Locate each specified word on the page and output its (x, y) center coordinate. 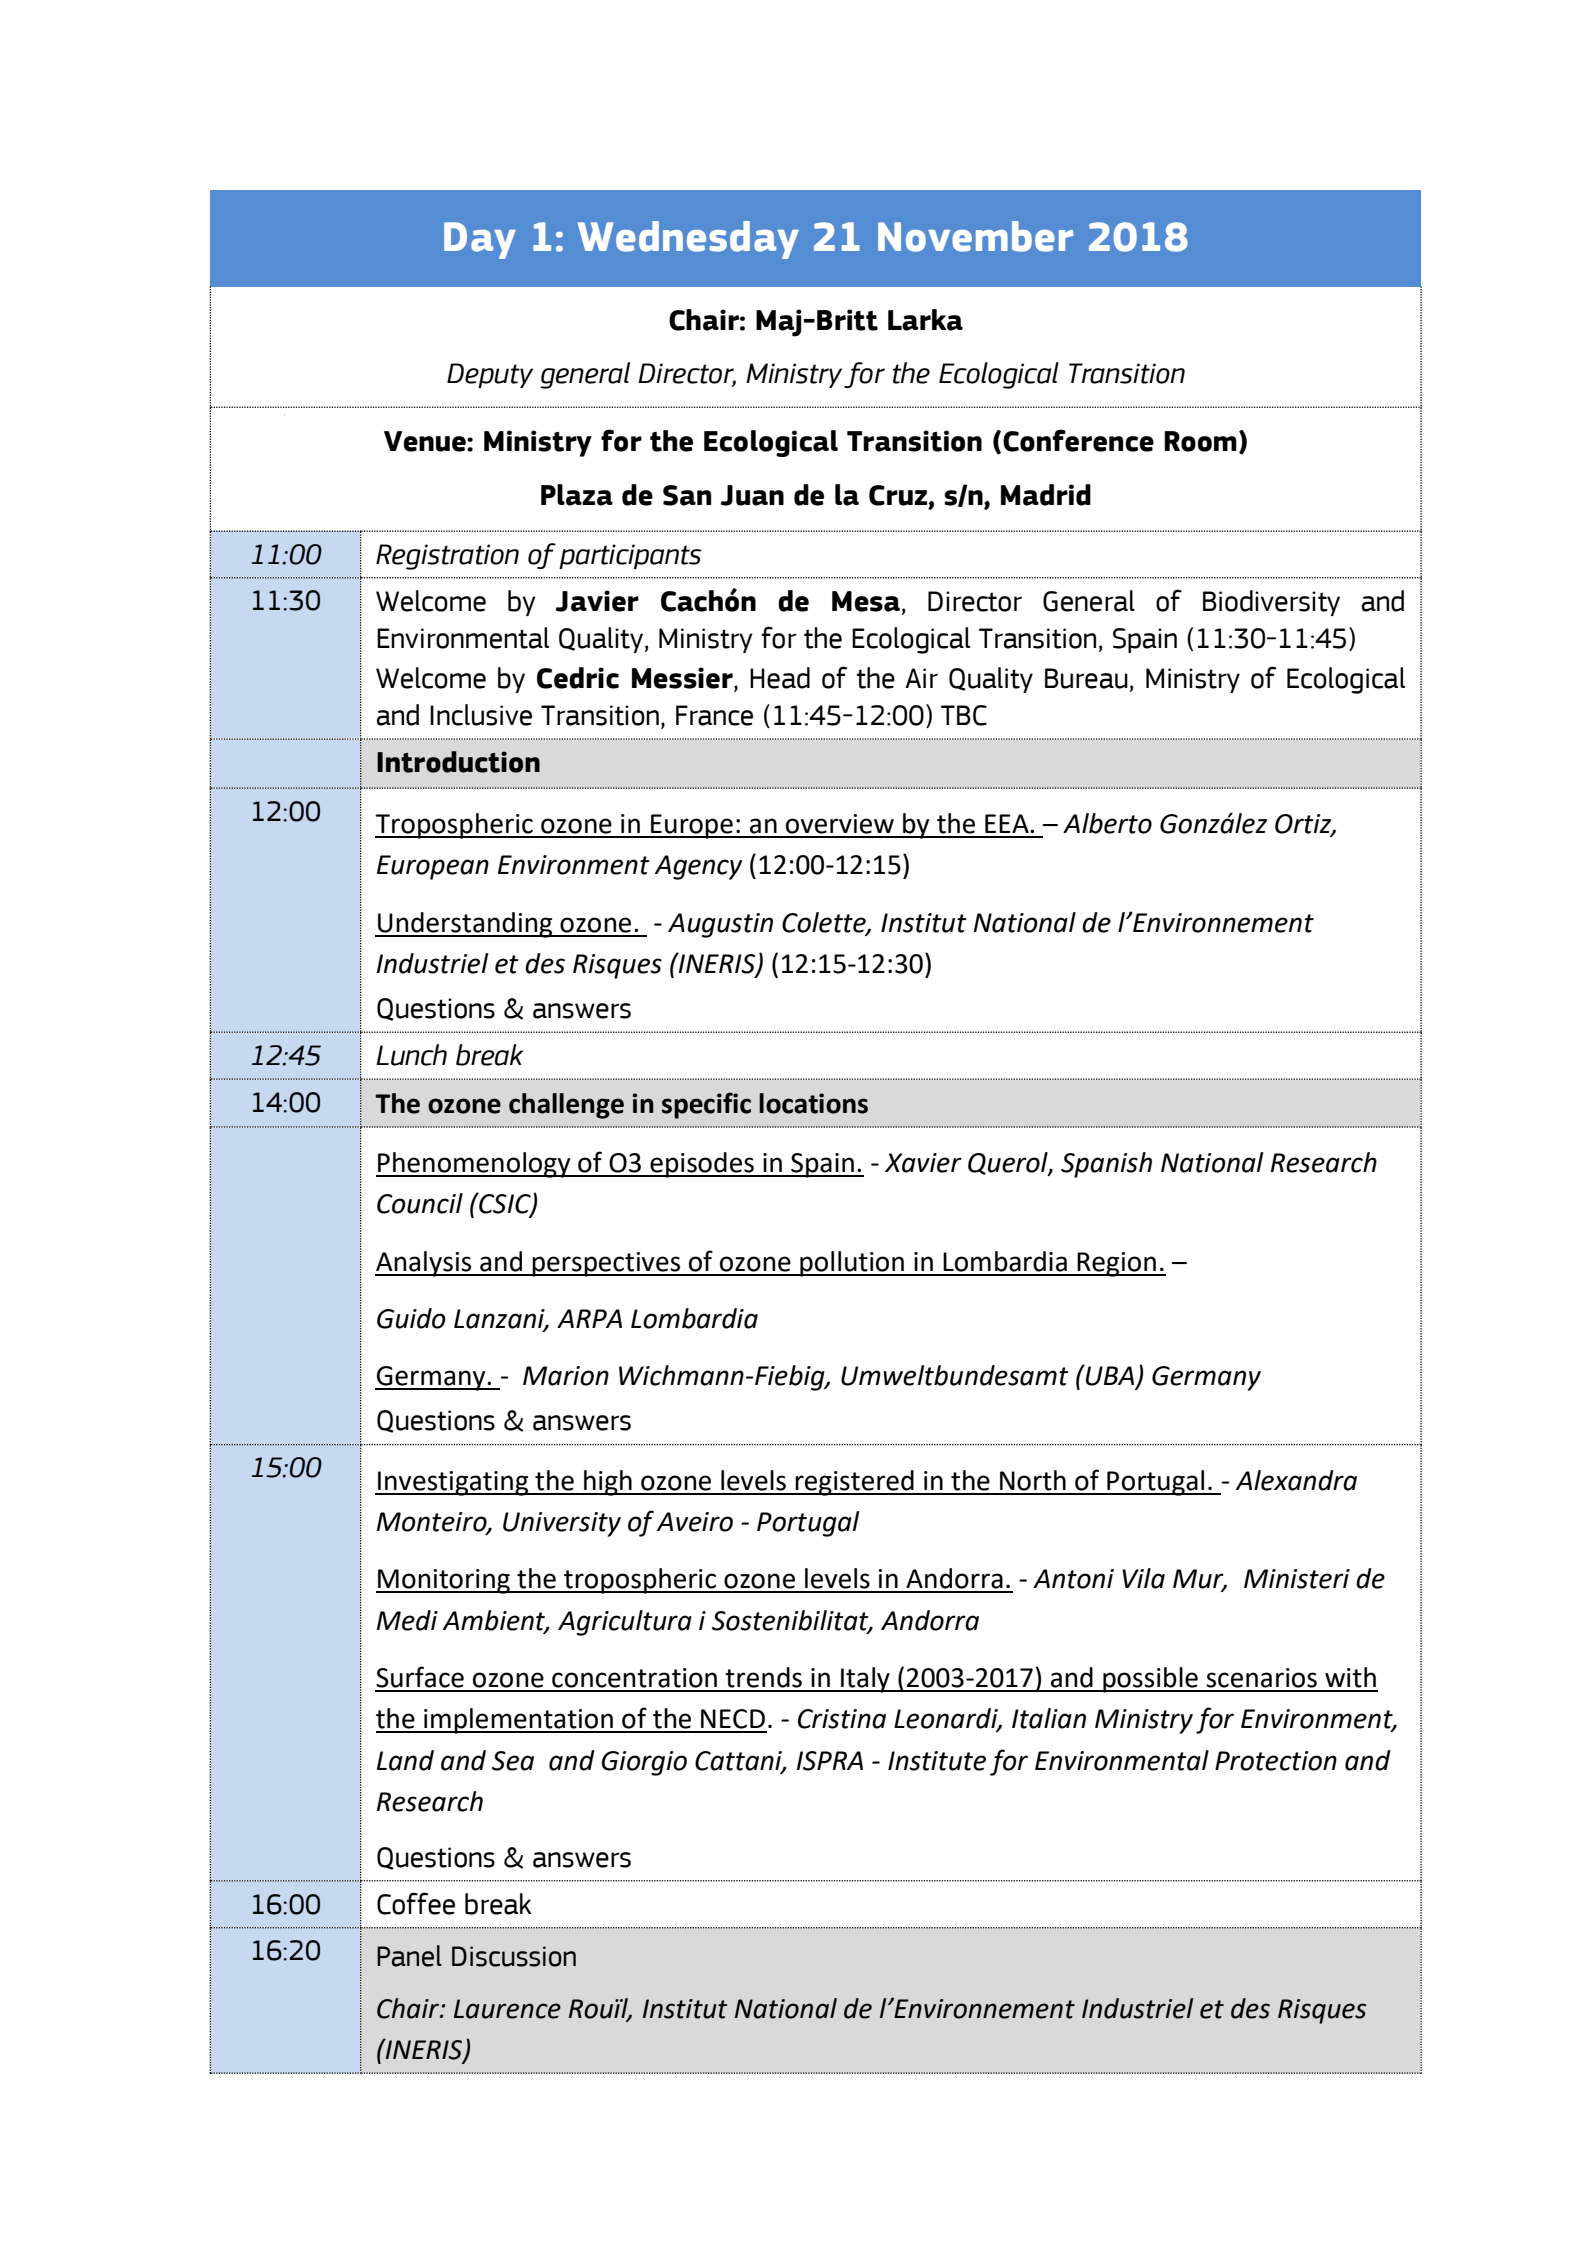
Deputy (490, 375)
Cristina (842, 1719)
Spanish (1106, 1165)
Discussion (514, 1956)
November (975, 236)
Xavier (923, 1163)
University (562, 1524)
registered (855, 1483)
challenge (566, 1106)
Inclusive (481, 715)
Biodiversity (1271, 603)
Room (1200, 441)
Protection (1276, 1761)
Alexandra (1296, 1480)
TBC (964, 715)
